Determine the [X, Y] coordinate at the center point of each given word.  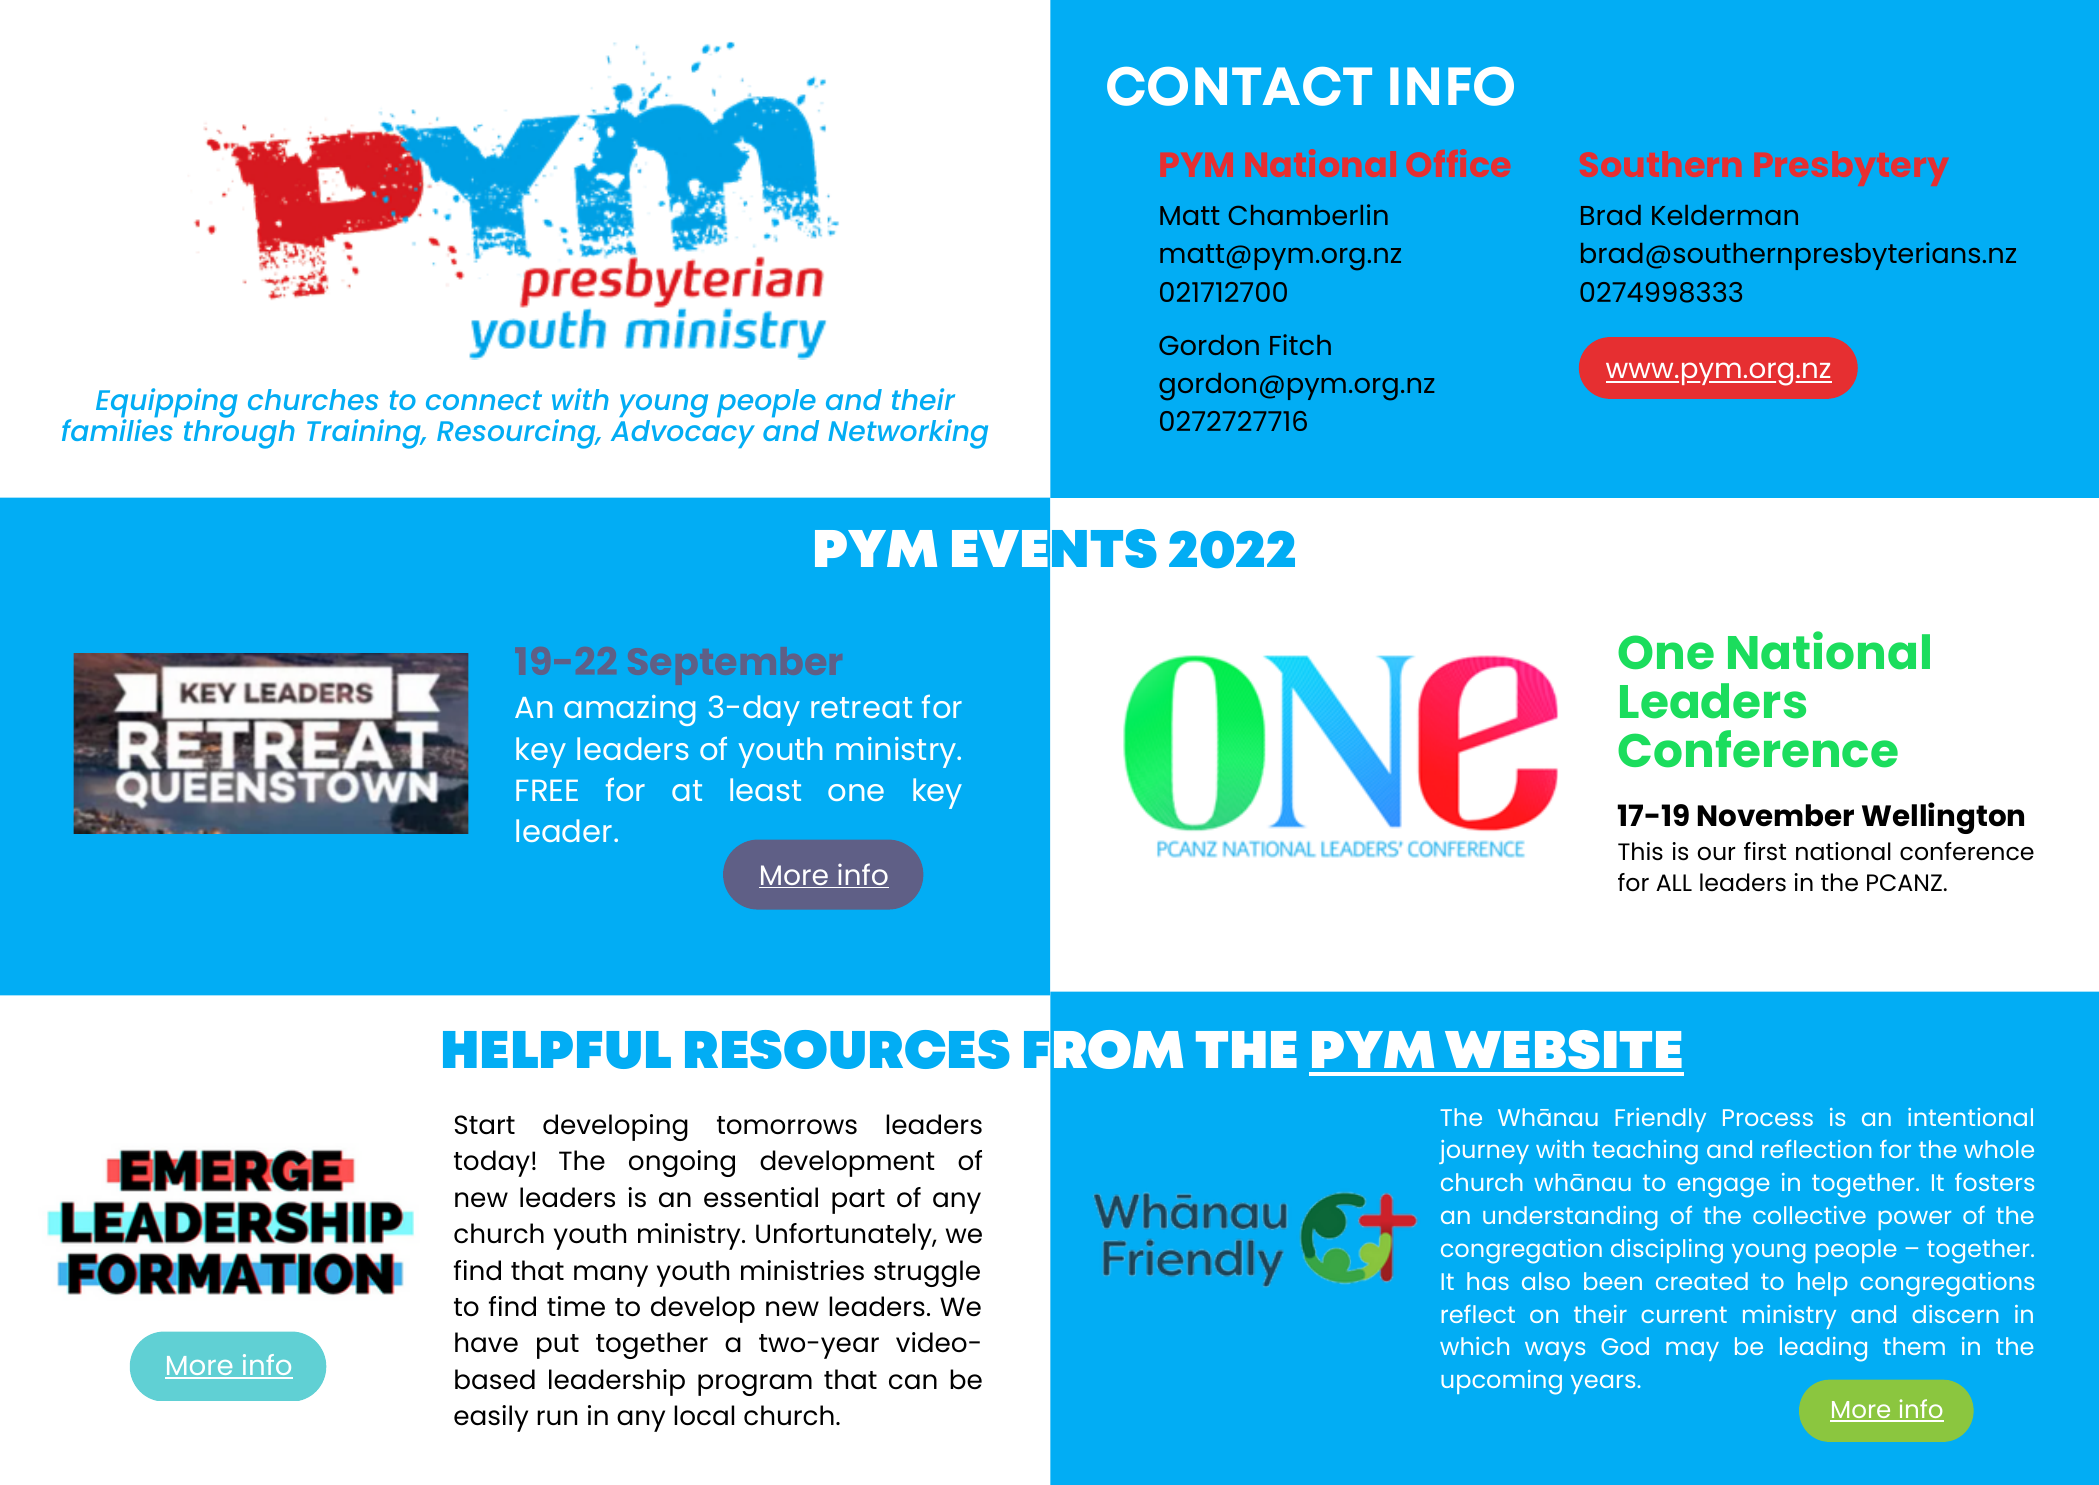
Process [1768, 1117]
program [755, 1385]
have [486, 1342]
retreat [861, 707]
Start [485, 1125]
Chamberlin [1308, 214]
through [239, 434]
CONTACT [1239, 86]
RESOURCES [847, 1049]
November [1776, 815]
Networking [908, 434]
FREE [547, 790]
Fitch [1300, 344]
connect [484, 400]
